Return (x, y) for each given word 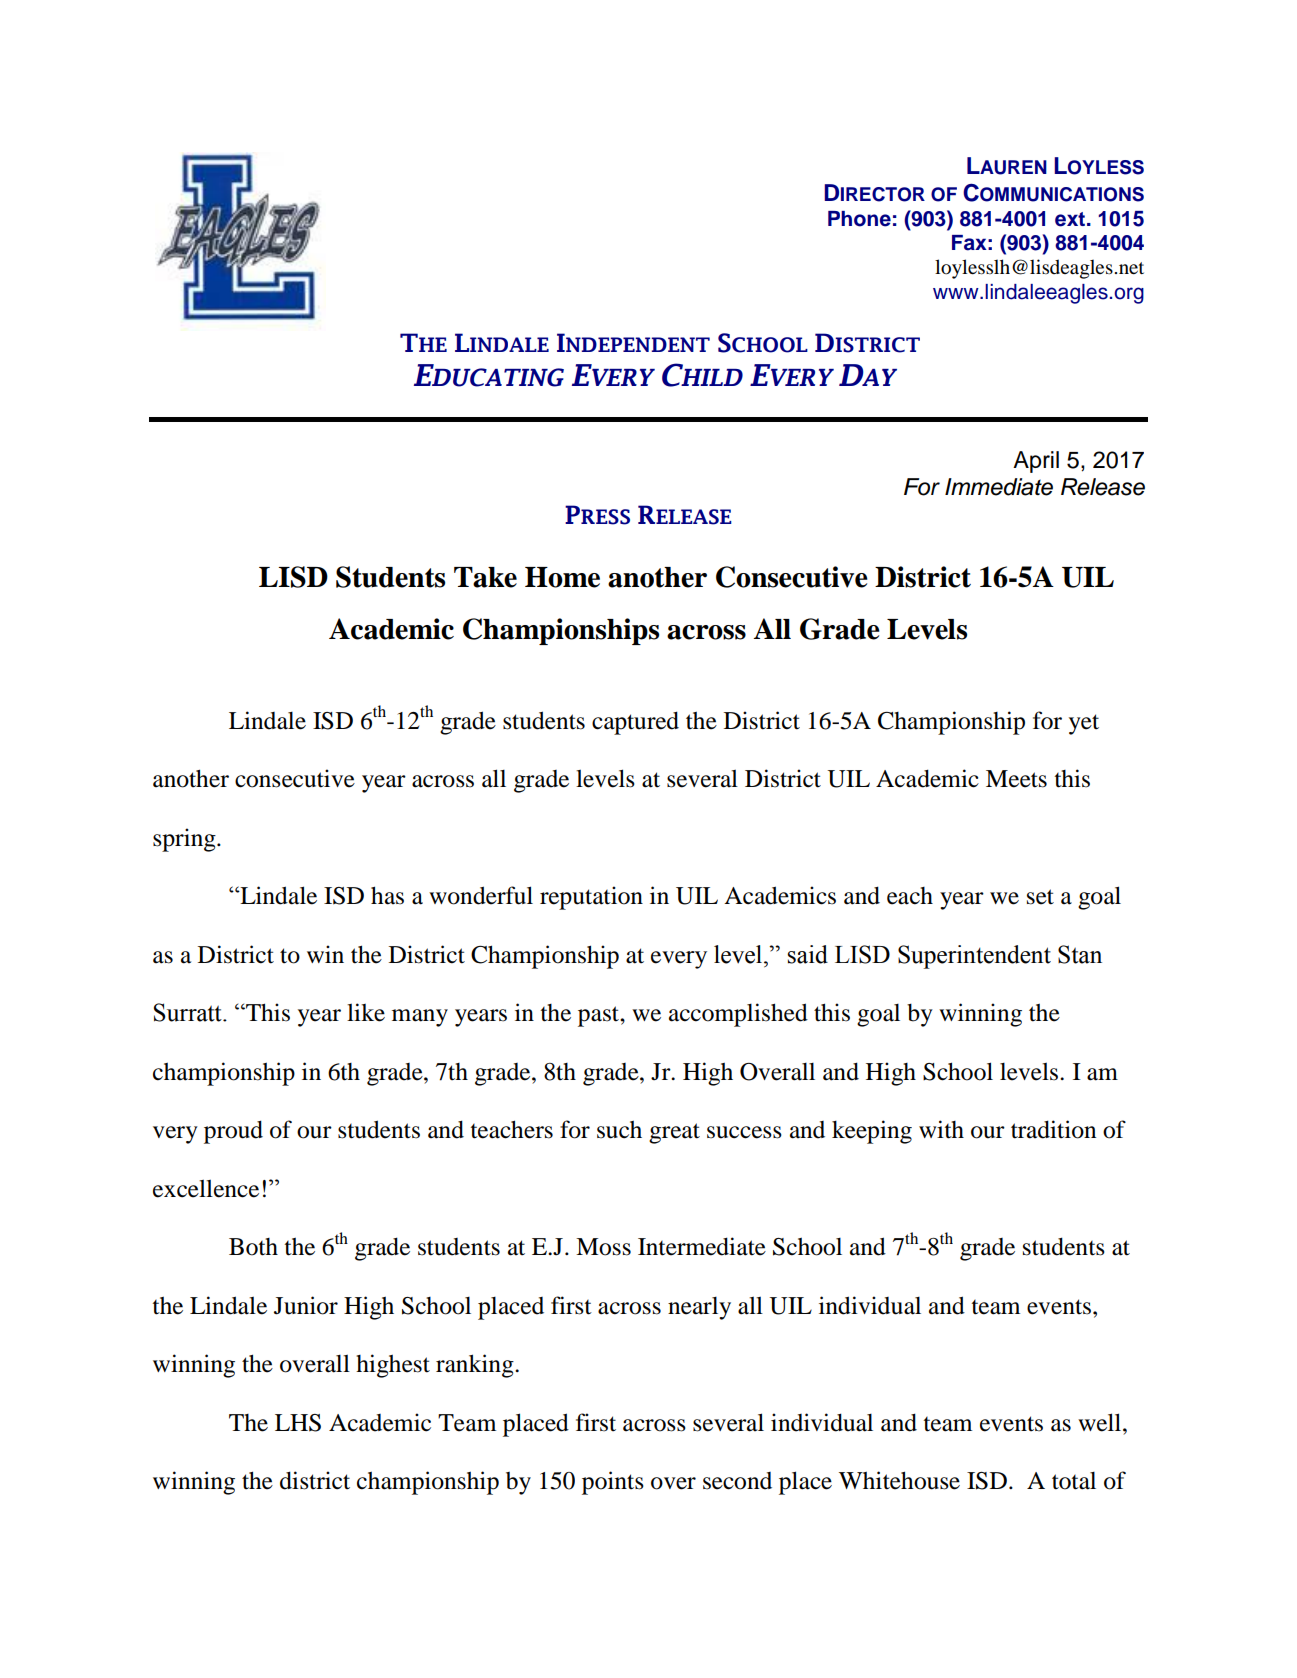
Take (485, 577)
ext (1070, 219)
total (1074, 1481)
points (613, 1483)
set (1040, 897)
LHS (298, 1423)
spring (185, 840)
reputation (591, 898)
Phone (859, 219)
